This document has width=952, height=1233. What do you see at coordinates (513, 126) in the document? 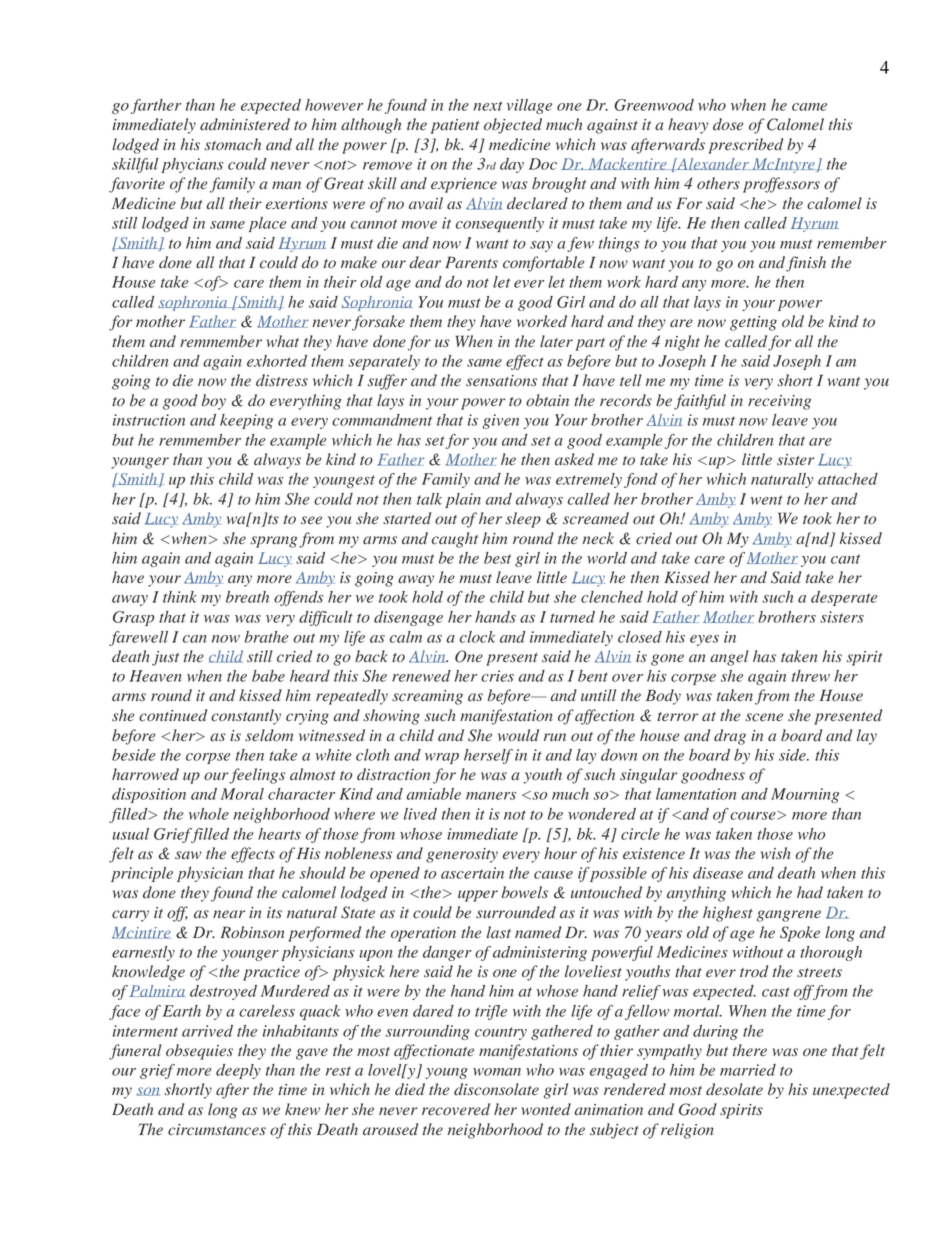
I see `objected` at bounding box center [513, 126].
